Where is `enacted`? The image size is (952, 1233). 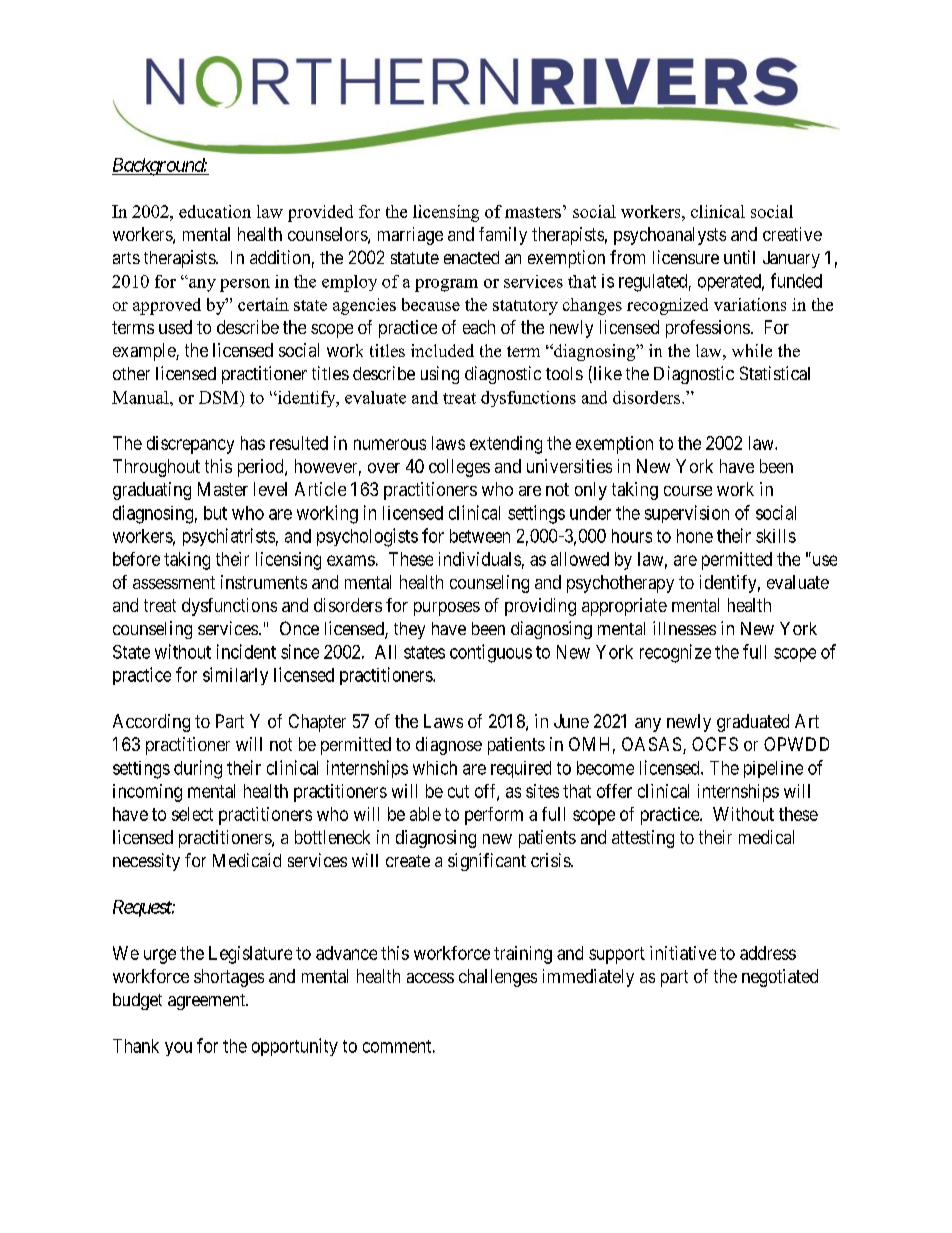
enacted is located at coordinates (471, 257).
